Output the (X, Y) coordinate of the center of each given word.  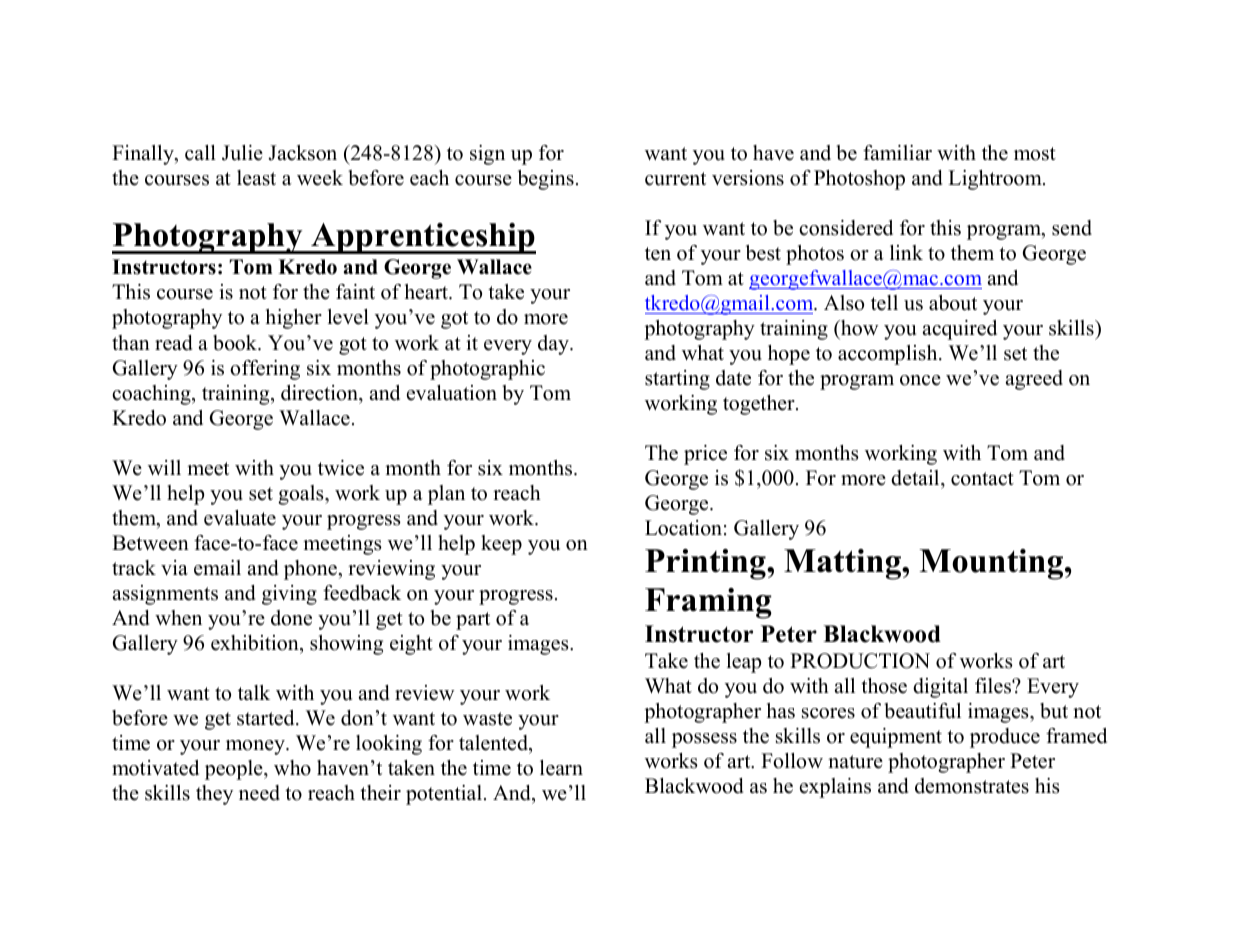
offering (265, 370)
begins (546, 180)
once (920, 380)
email (217, 568)
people (235, 770)
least (256, 178)
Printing (706, 564)
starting (677, 380)
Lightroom (996, 180)
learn (561, 768)
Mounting (992, 564)
